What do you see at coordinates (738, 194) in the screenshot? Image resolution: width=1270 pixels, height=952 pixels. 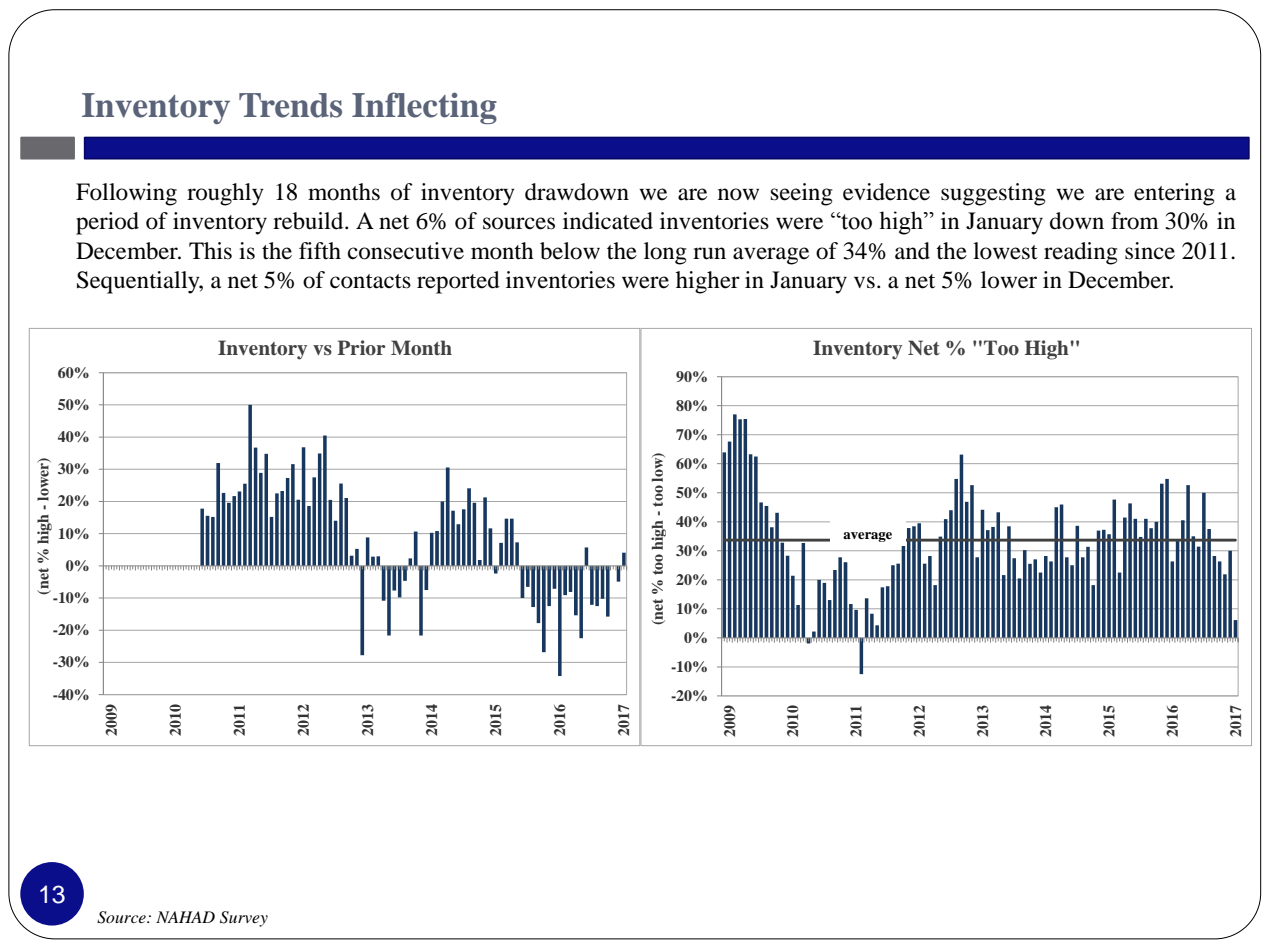 I see `now` at bounding box center [738, 194].
